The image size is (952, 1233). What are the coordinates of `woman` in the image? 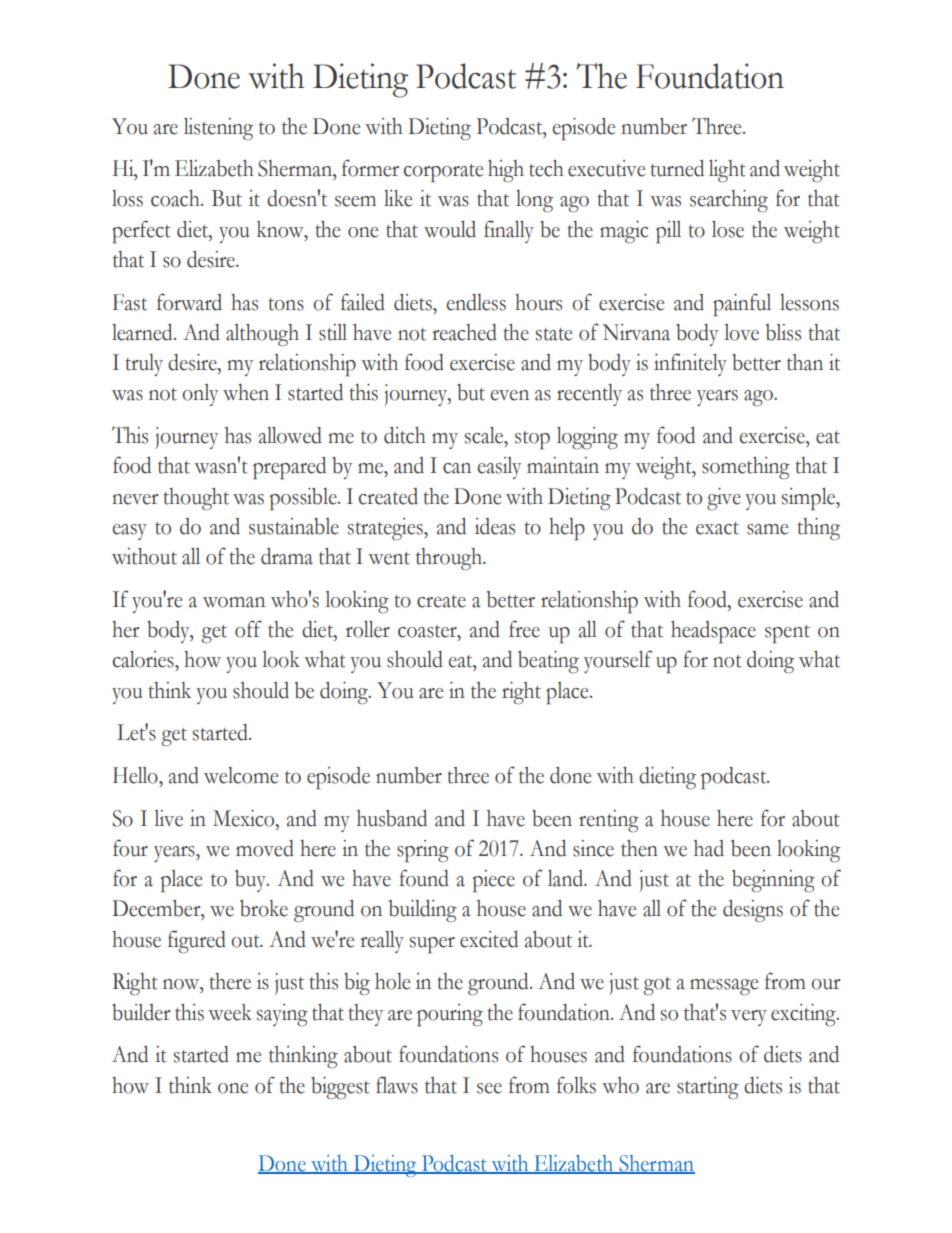 It's located at (234, 602).
